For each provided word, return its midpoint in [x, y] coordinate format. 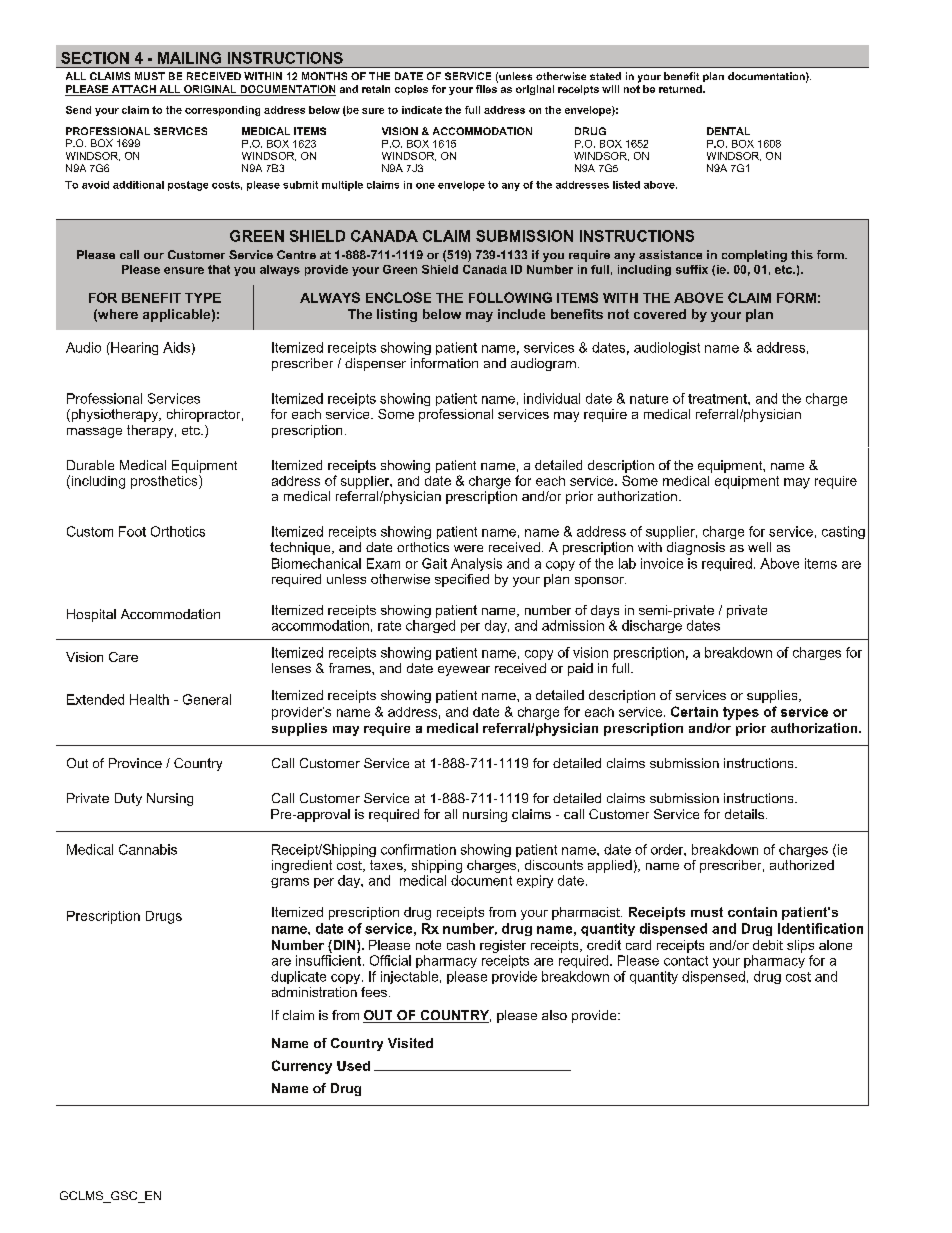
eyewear [464, 671]
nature [649, 399]
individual [552, 398]
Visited [410, 1043]
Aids [176, 347]
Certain [694, 711]
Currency [302, 1067]
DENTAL [728, 131]
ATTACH [134, 90]
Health [149, 699]
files [486, 89]
